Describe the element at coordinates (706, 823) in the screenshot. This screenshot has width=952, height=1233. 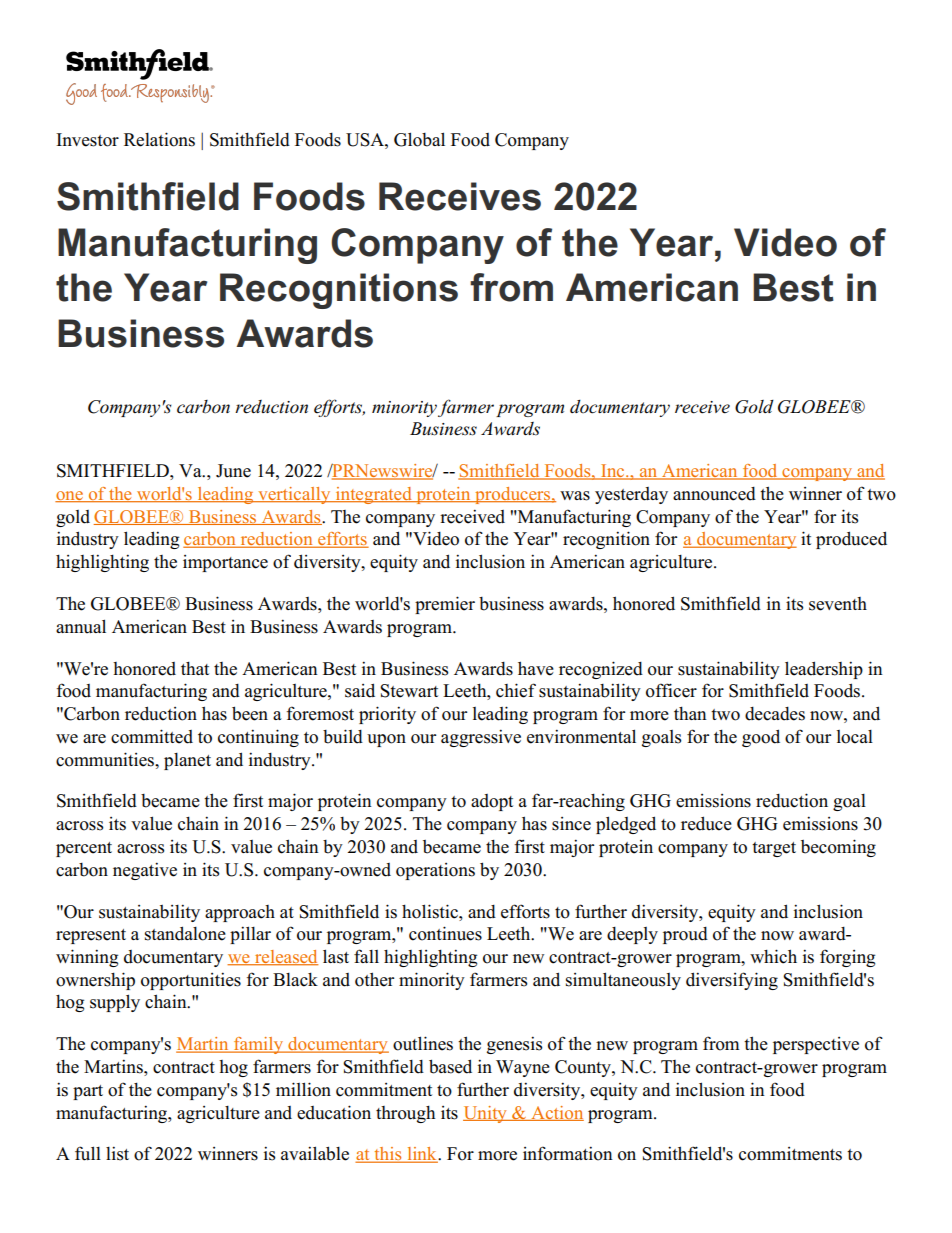
I see `reduce` at that location.
